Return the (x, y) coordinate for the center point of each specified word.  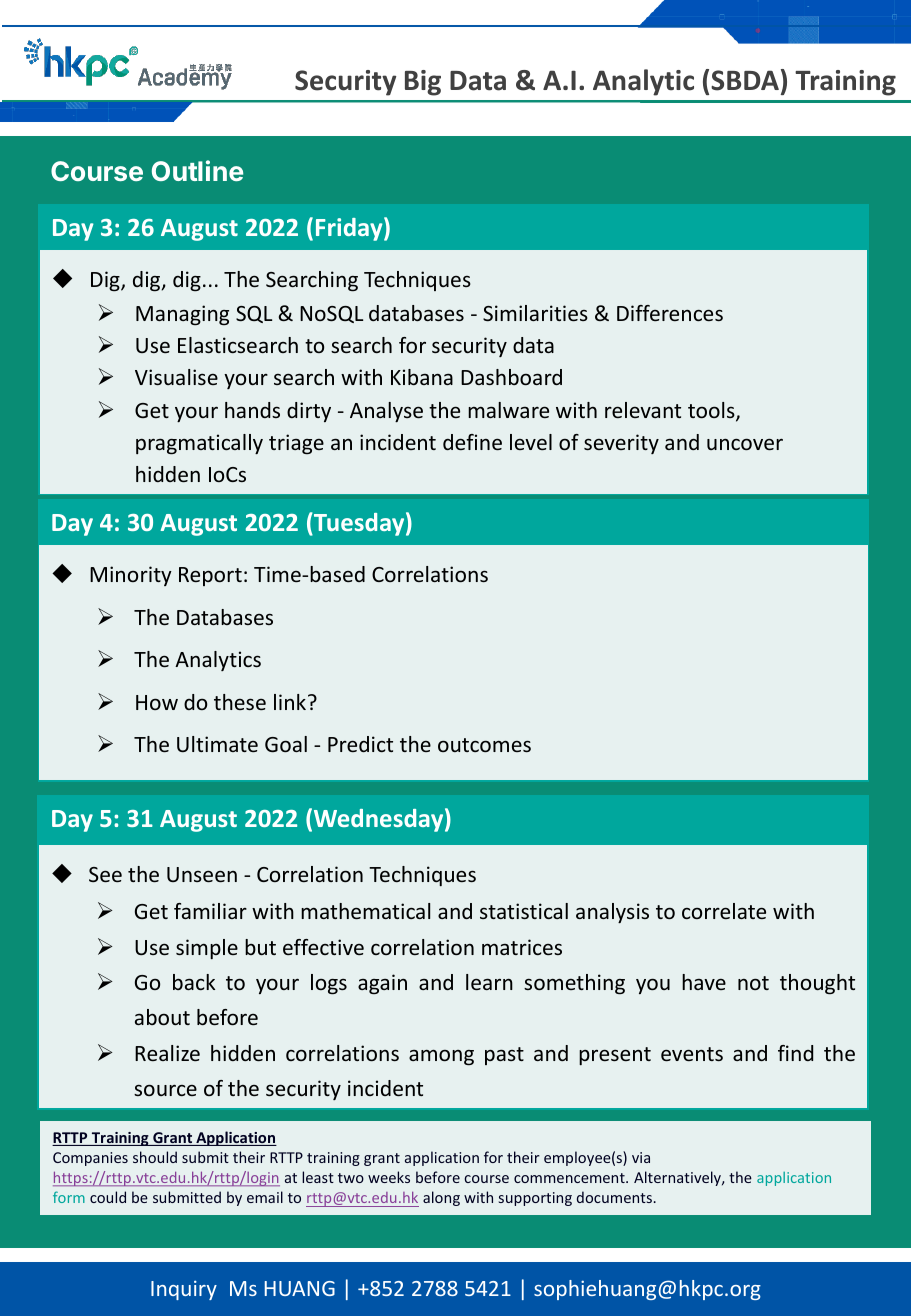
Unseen (202, 874)
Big (423, 83)
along (441, 1198)
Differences (670, 313)
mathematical (365, 911)
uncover (745, 444)
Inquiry (184, 1290)
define (472, 442)
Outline (197, 170)
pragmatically (199, 444)
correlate (724, 911)
